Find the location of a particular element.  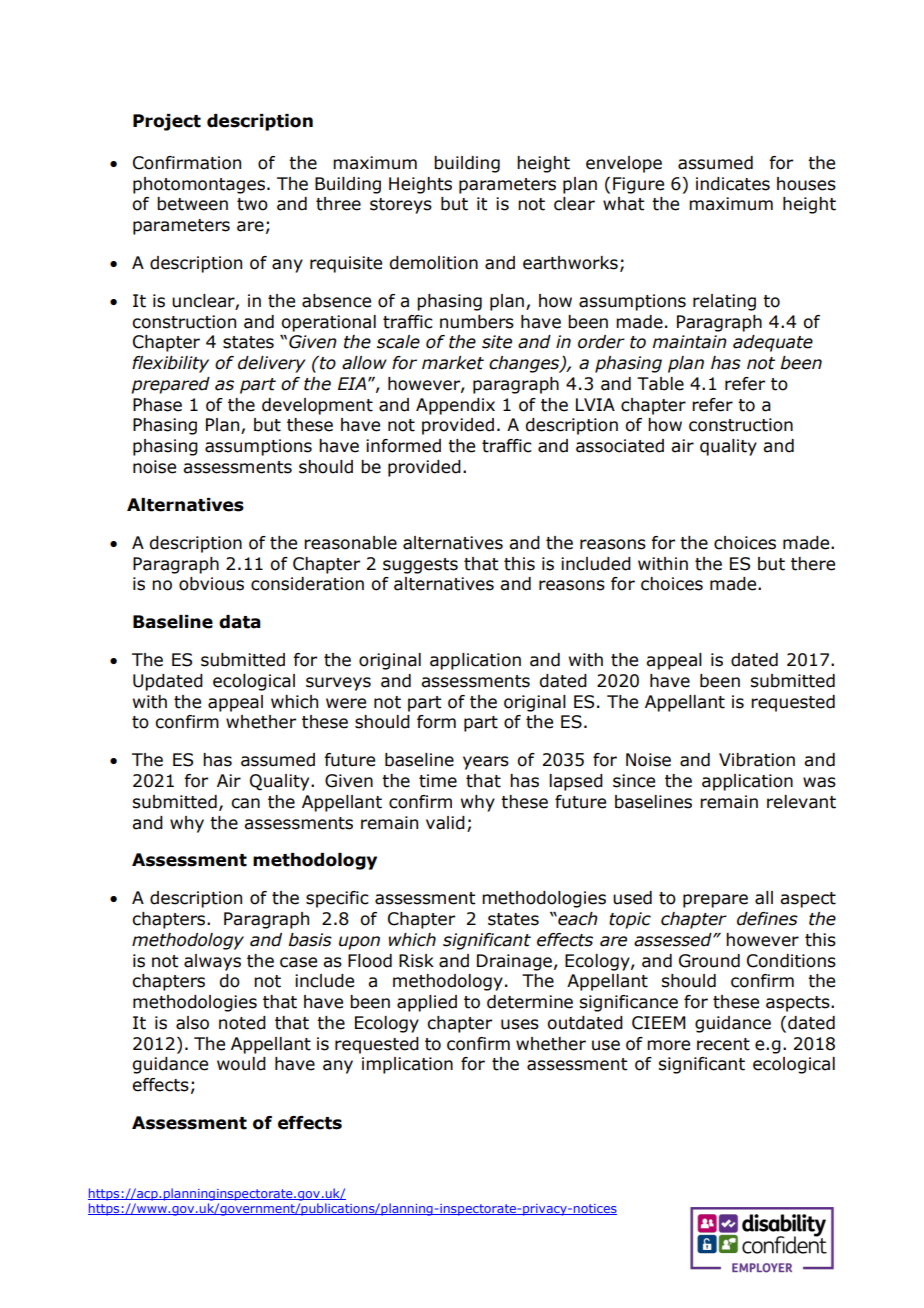

noted is located at coordinates (242, 1023).
